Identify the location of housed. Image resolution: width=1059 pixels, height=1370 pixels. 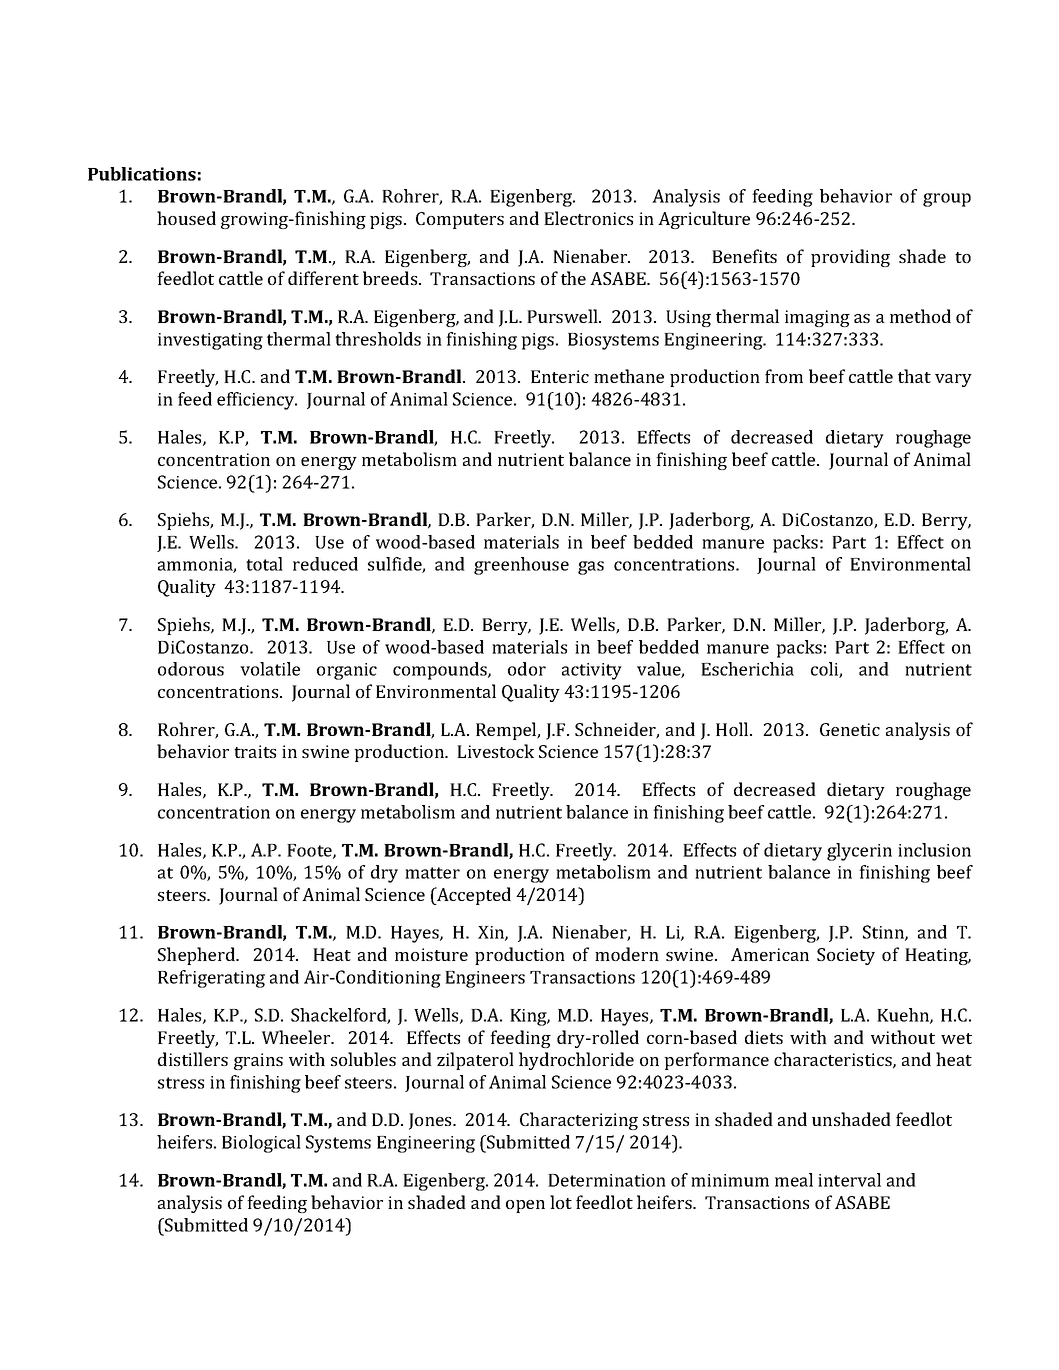
(186, 218).
